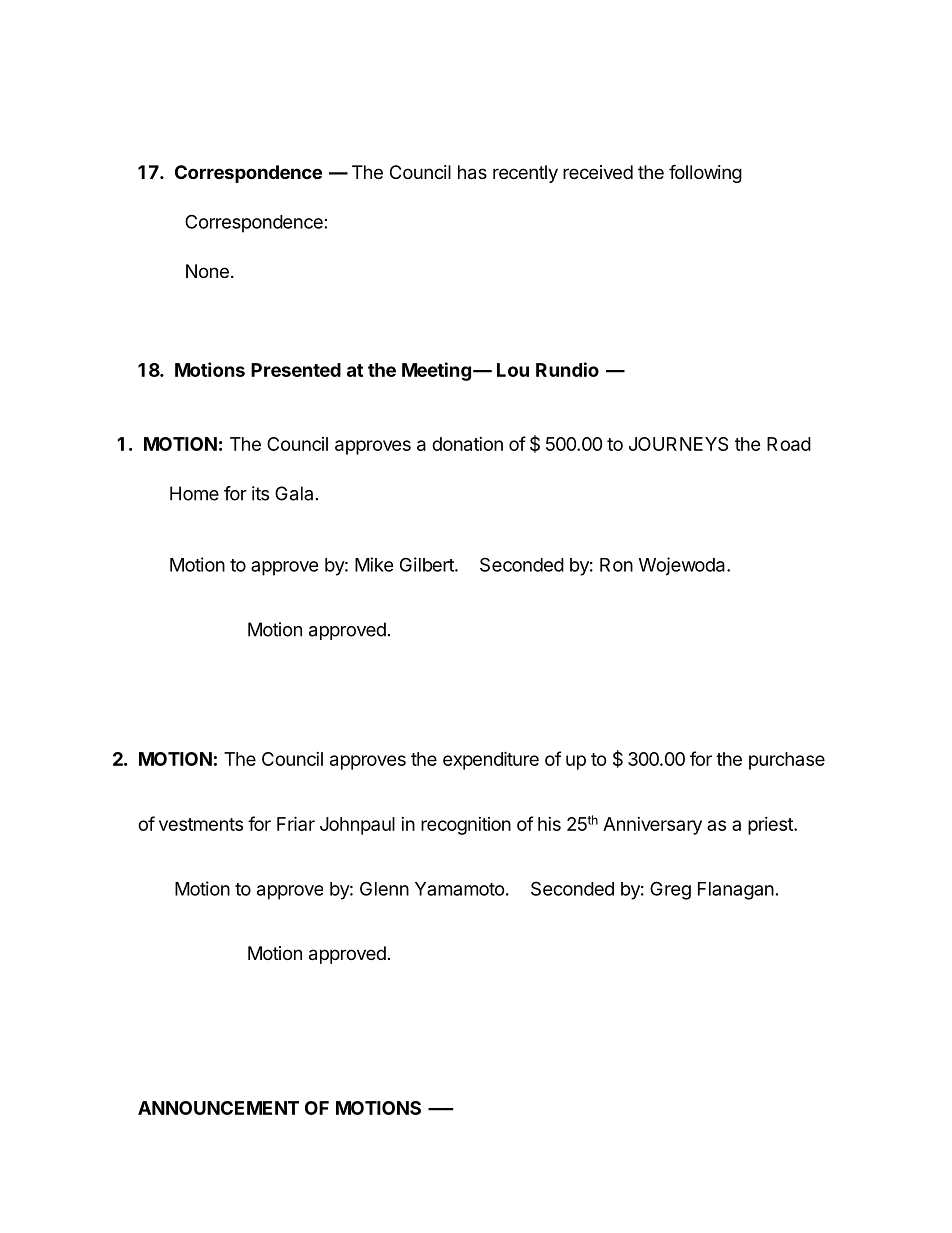 The height and width of the document is (1233, 952). Describe the element at coordinates (678, 444) in the document. I see `JOURNEYS` at that location.
